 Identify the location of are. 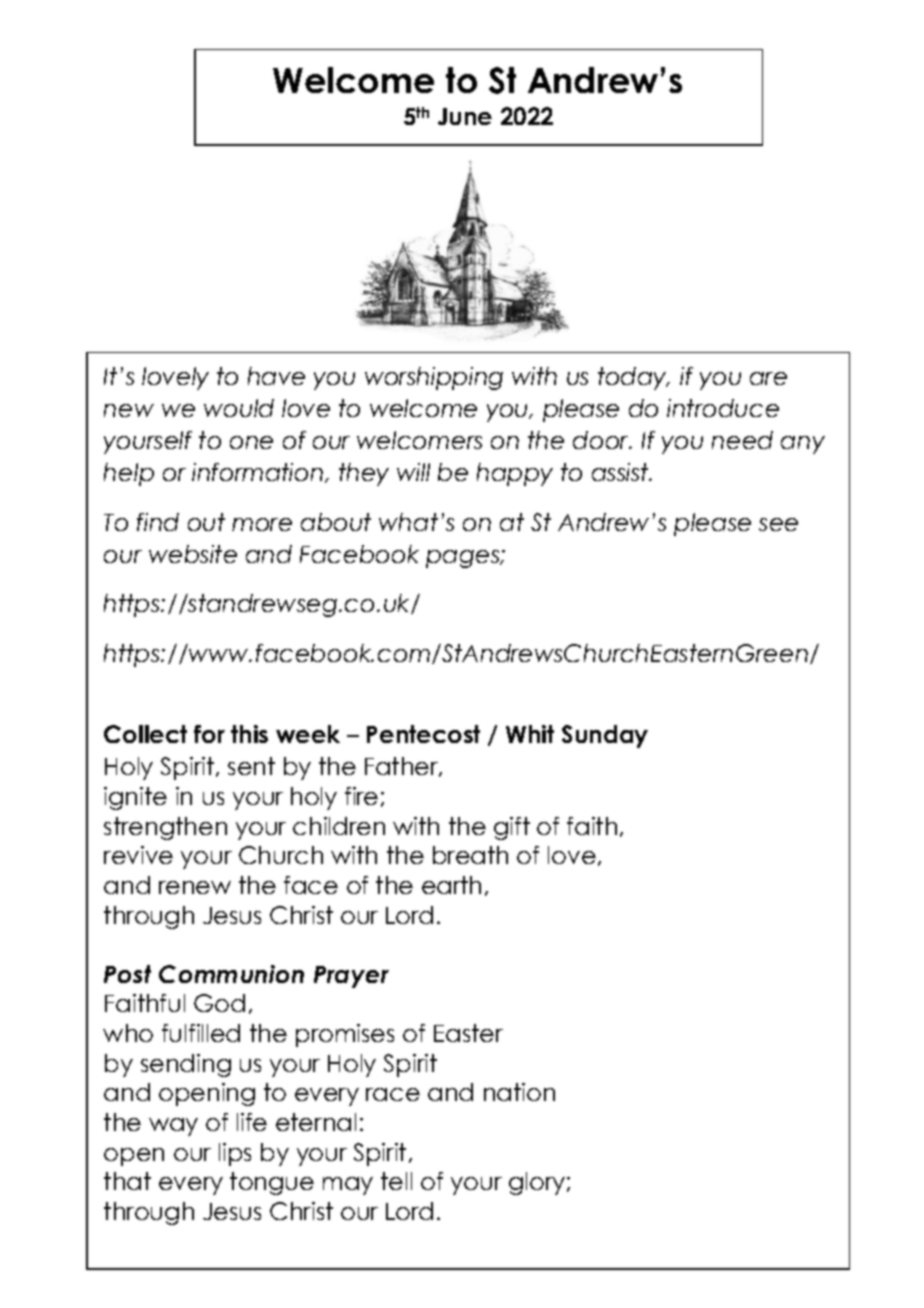
(768, 378).
